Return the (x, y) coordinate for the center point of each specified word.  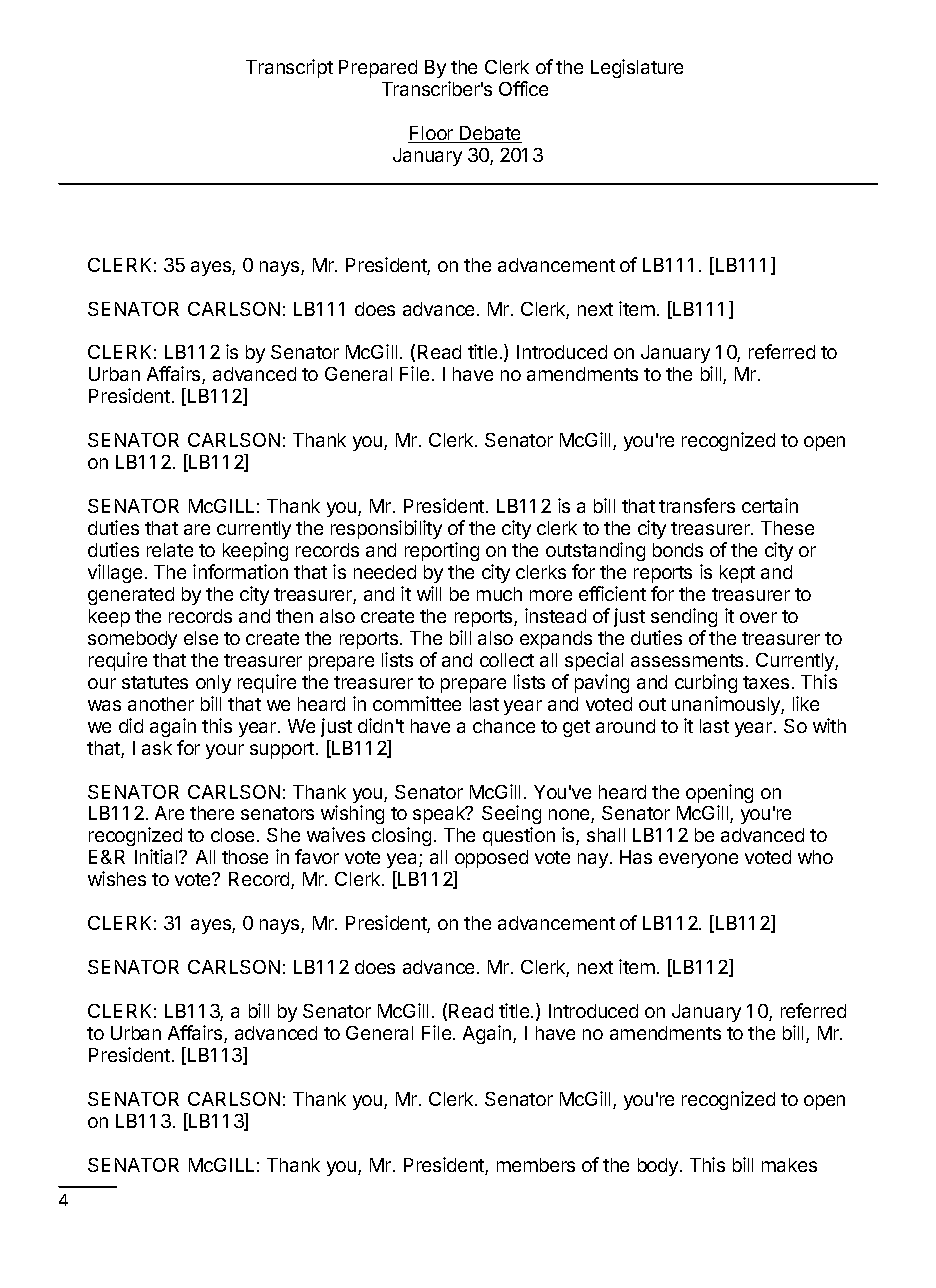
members (536, 1165)
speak (440, 815)
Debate (490, 134)
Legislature (637, 68)
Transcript (289, 68)
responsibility (386, 529)
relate (170, 550)
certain (770, 505)
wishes (117, 878)
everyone (698, 860)
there (212, 813)
